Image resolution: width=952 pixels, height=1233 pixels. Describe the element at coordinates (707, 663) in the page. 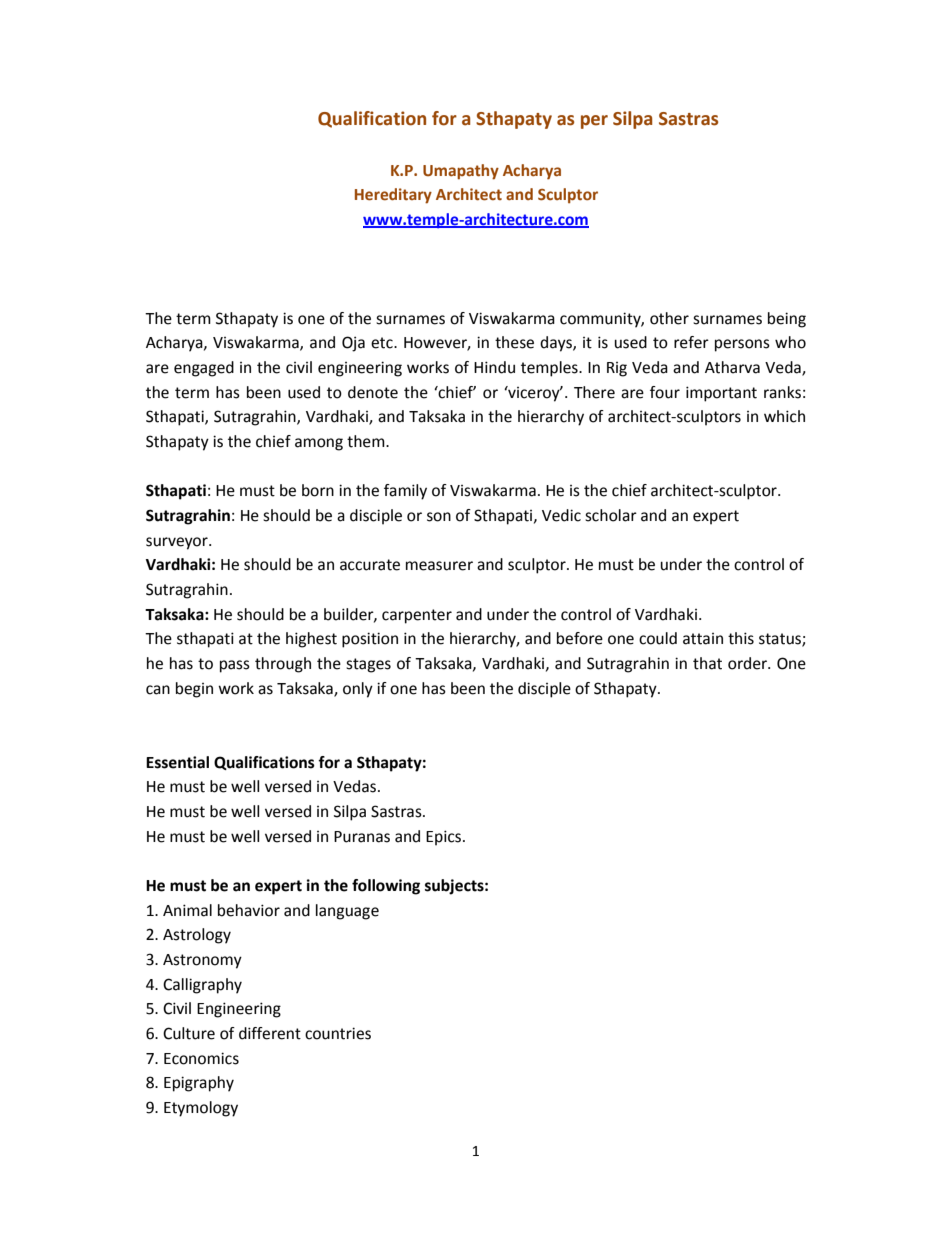

I see `that` at that location.
